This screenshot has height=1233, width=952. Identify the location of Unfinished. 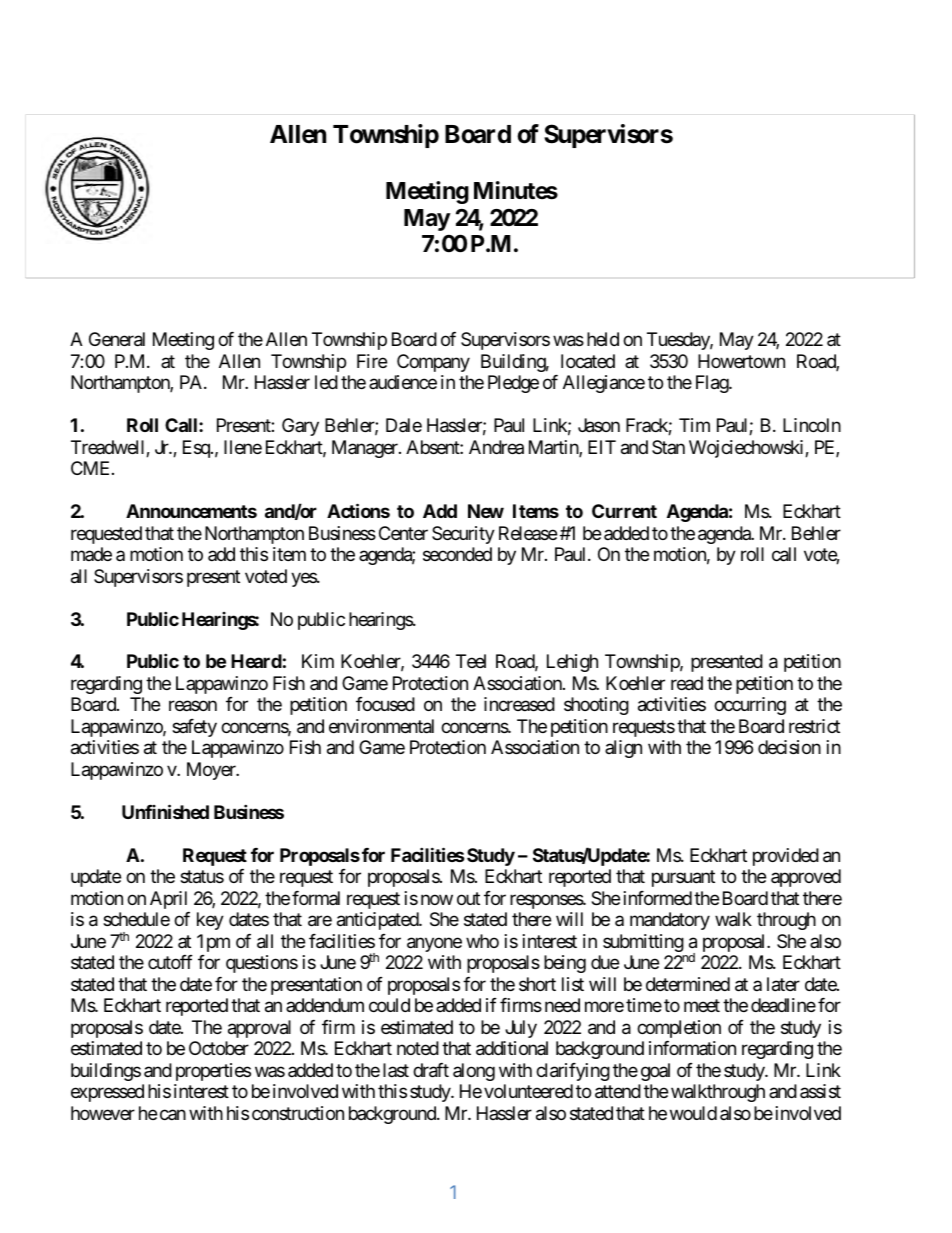
(165, 811).
